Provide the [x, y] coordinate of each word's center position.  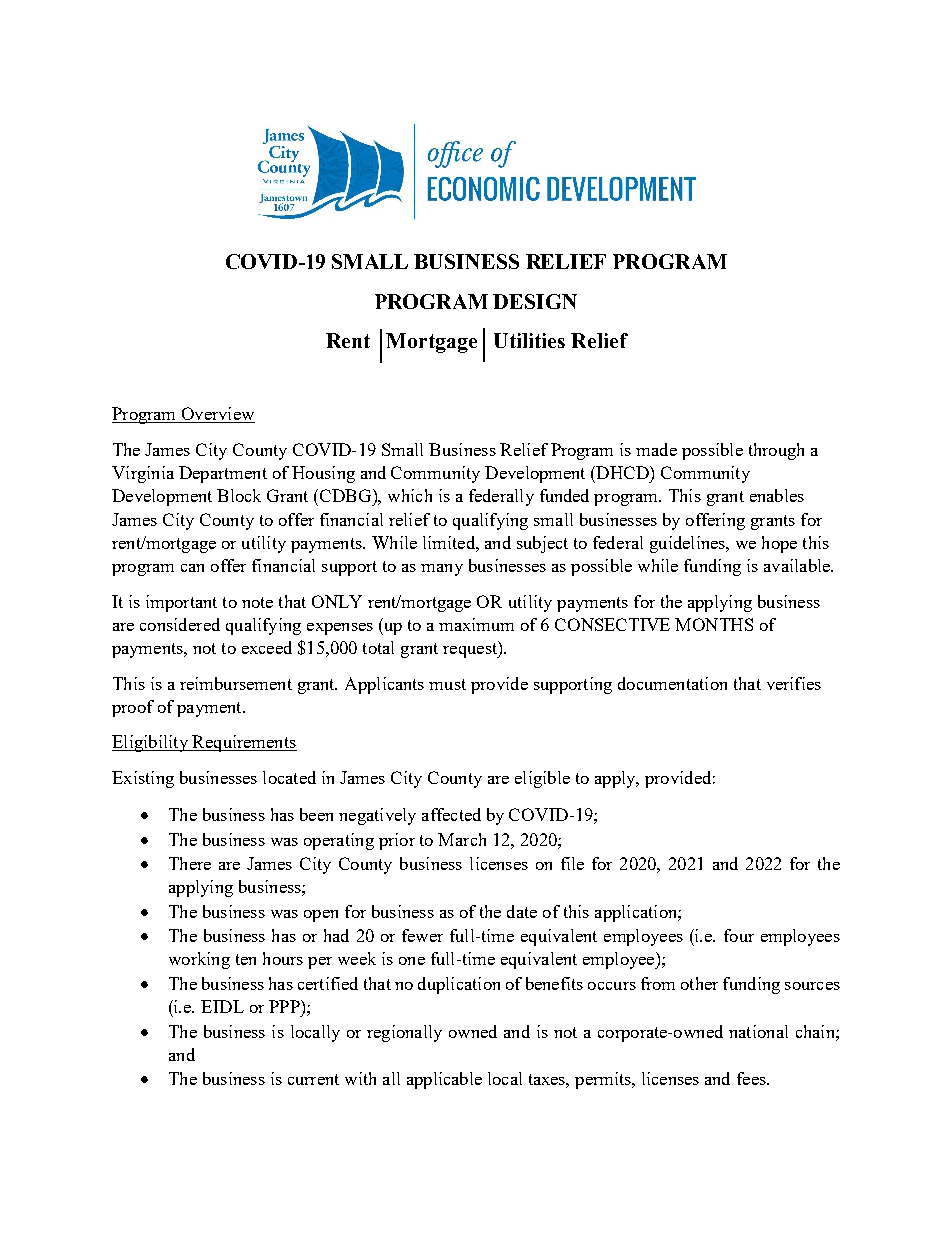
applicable [444, 1080]
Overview [217, 415]
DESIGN [535, 301]
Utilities [529, 340]
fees [752, 1078]
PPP [285, 1006]
